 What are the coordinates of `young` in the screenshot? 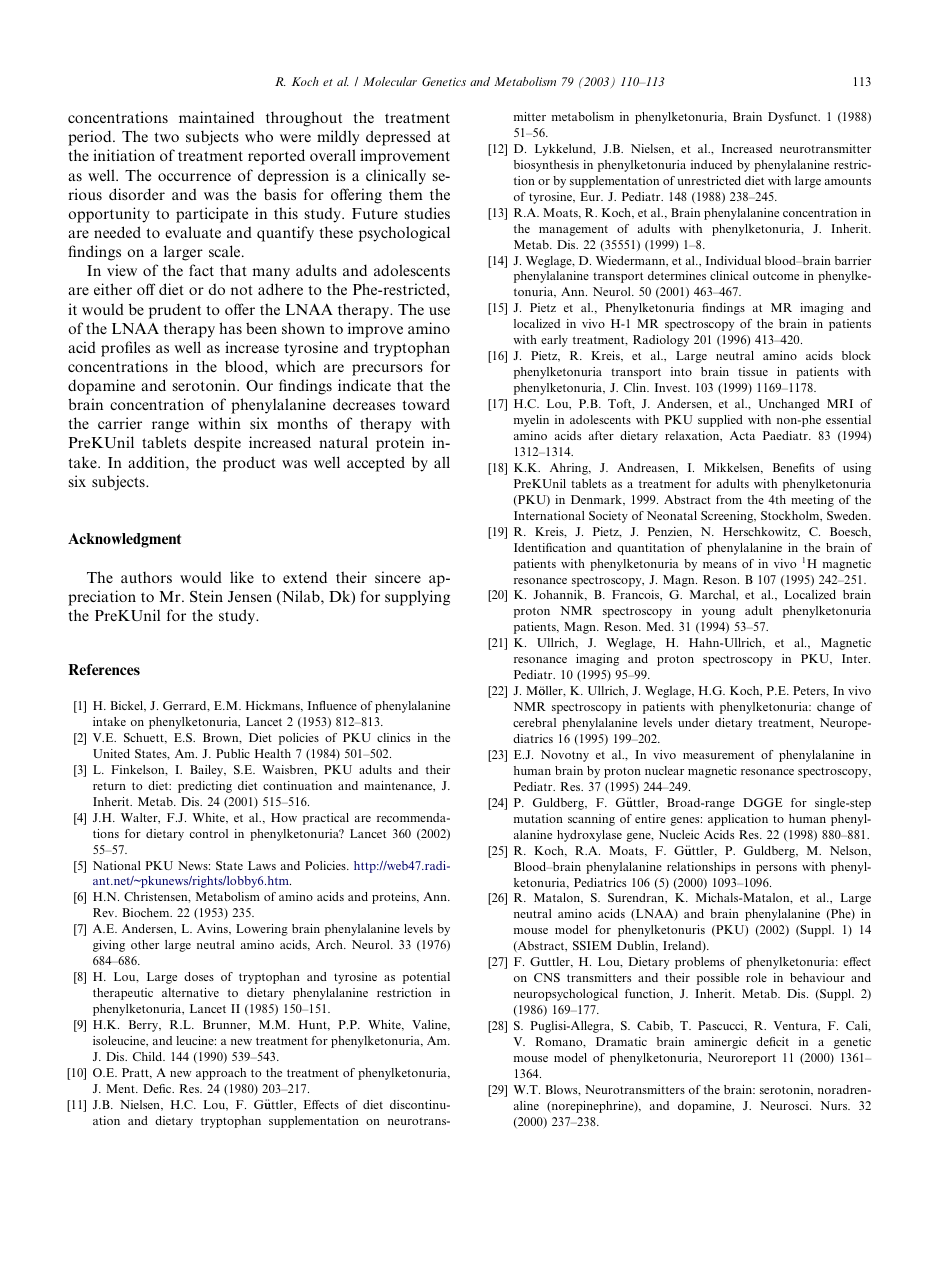 It's located at (718, 613).
